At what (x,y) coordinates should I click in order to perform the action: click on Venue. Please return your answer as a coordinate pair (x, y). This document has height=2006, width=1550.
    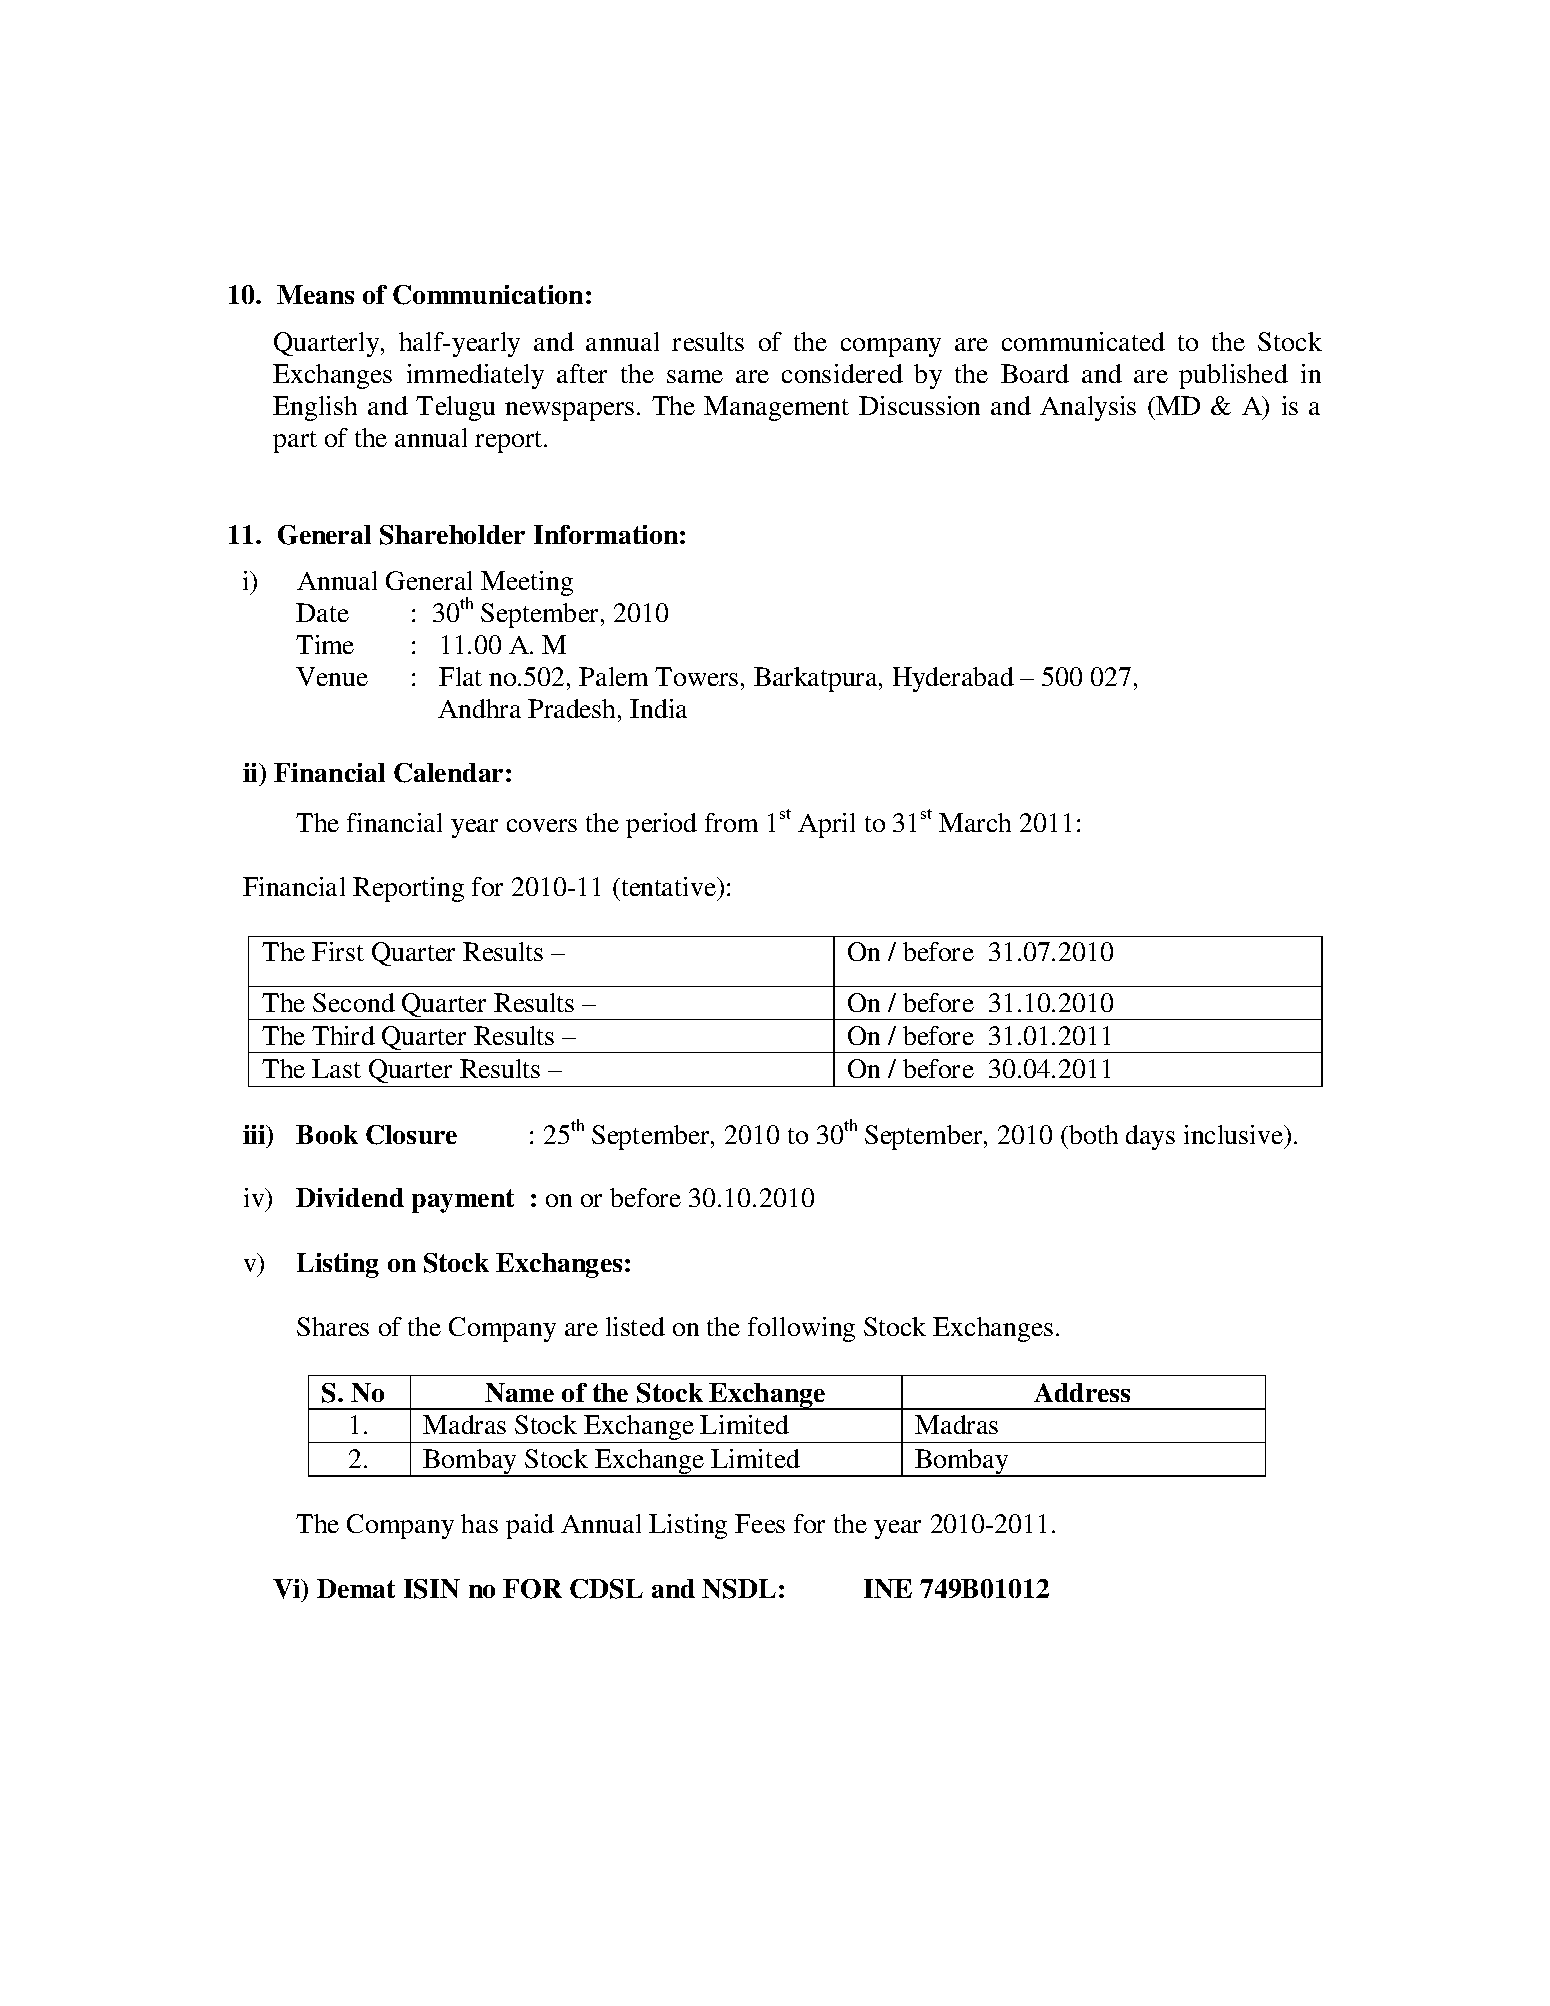
    Looking at the image, I should click on (332, 676).
